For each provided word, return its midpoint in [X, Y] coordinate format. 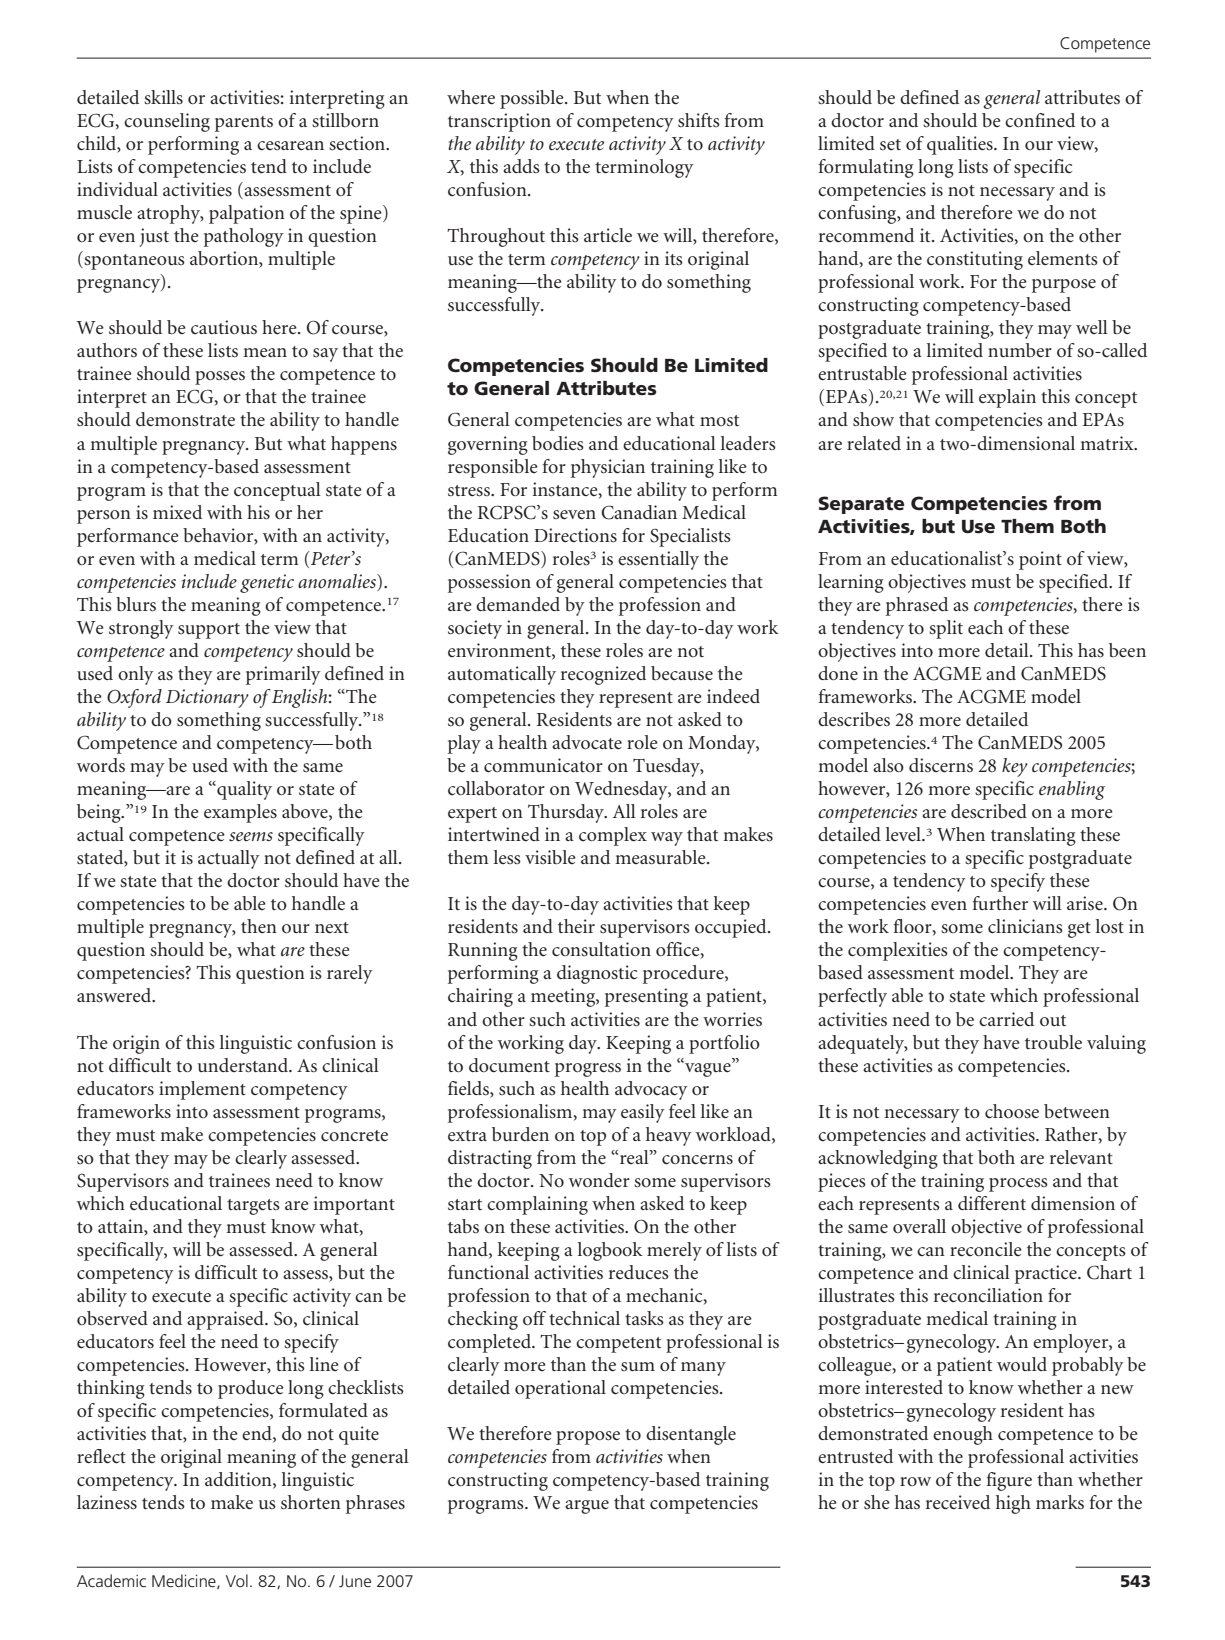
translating [1033, 836]
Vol [237, 1580]
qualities [961, 145]
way [667, 839]
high [1013, 1504]
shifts [699, 120]
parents [244, 124]
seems [251, 836]
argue [587, 1507]
